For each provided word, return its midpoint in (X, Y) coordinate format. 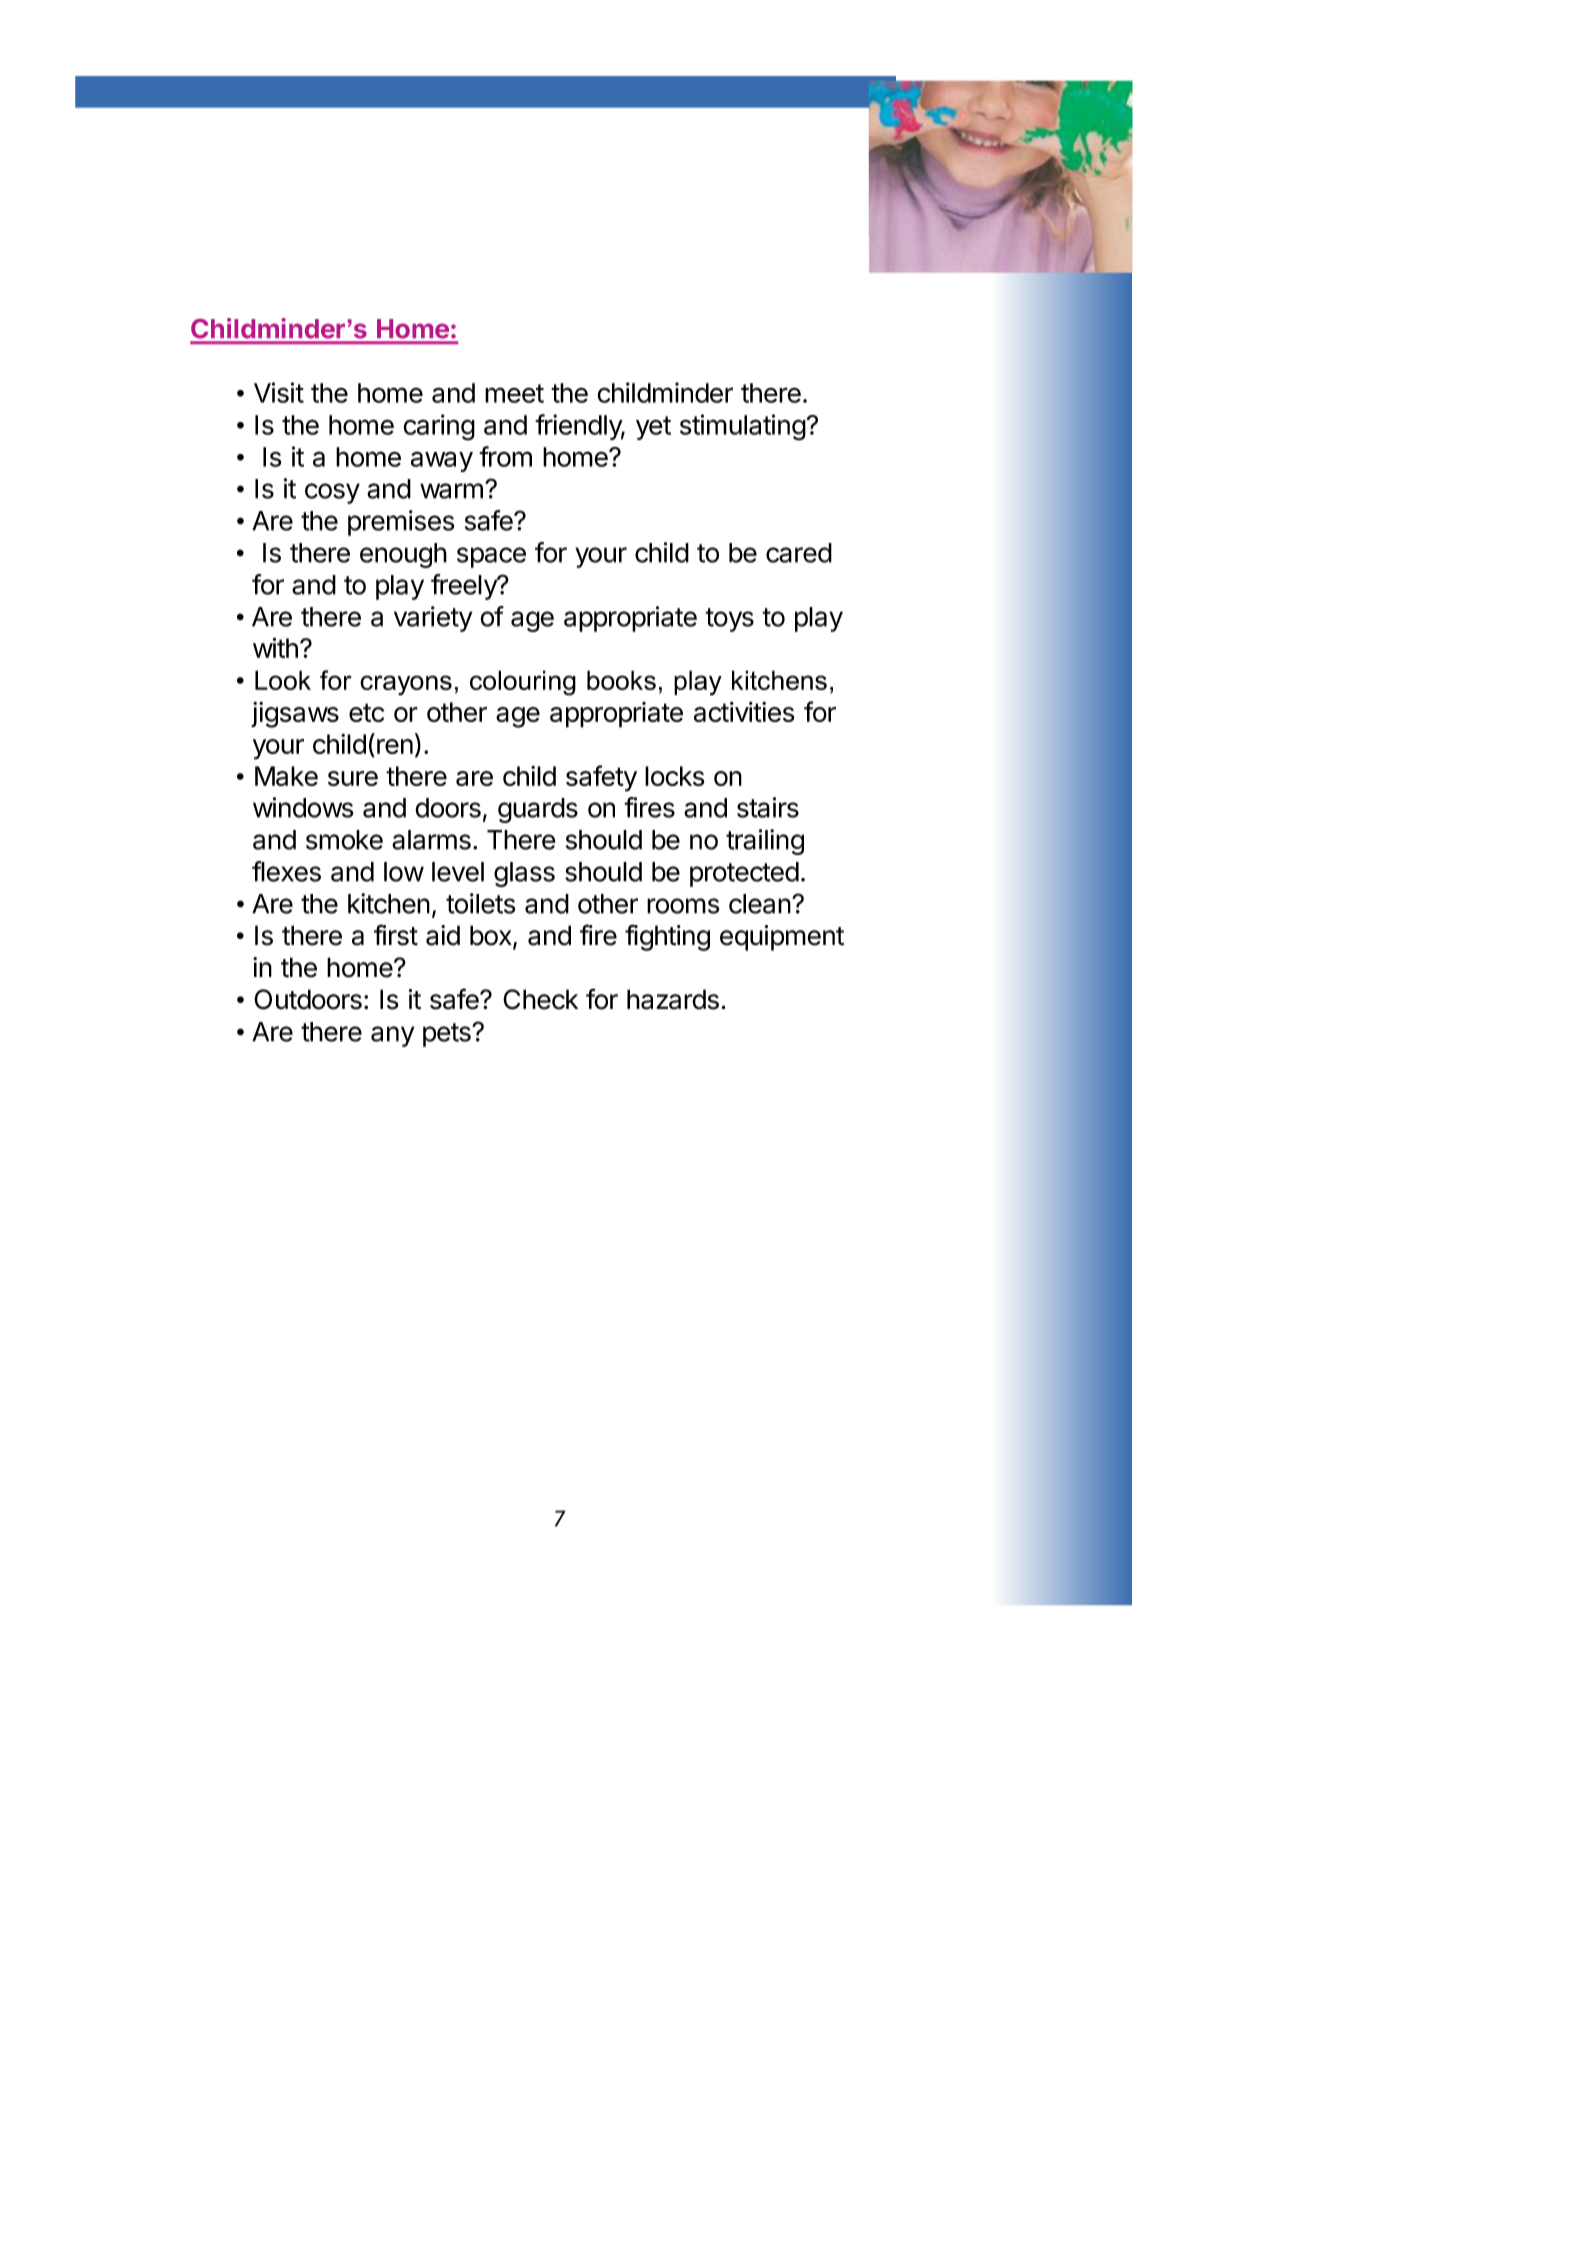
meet (514, 393)
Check (540, 999)
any (392, 1036)
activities (744, 712)
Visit (279, 392)
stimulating (743, 427)
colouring (523, 683)
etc (366, 712)
